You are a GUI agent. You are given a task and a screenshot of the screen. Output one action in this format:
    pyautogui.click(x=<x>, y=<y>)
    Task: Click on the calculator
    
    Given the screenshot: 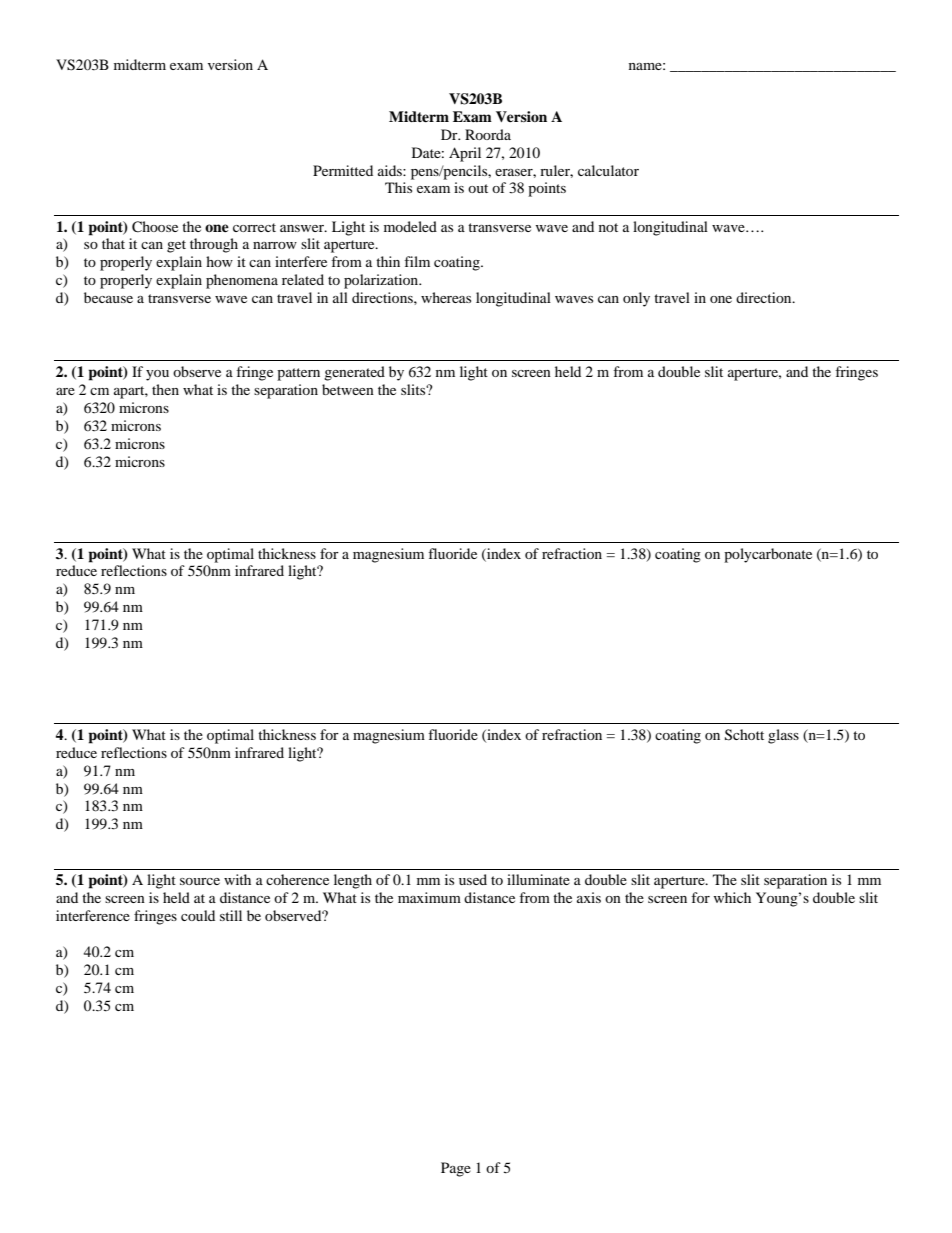 What is the action you would take?
    pyautogui.click(x=608, y=170)
